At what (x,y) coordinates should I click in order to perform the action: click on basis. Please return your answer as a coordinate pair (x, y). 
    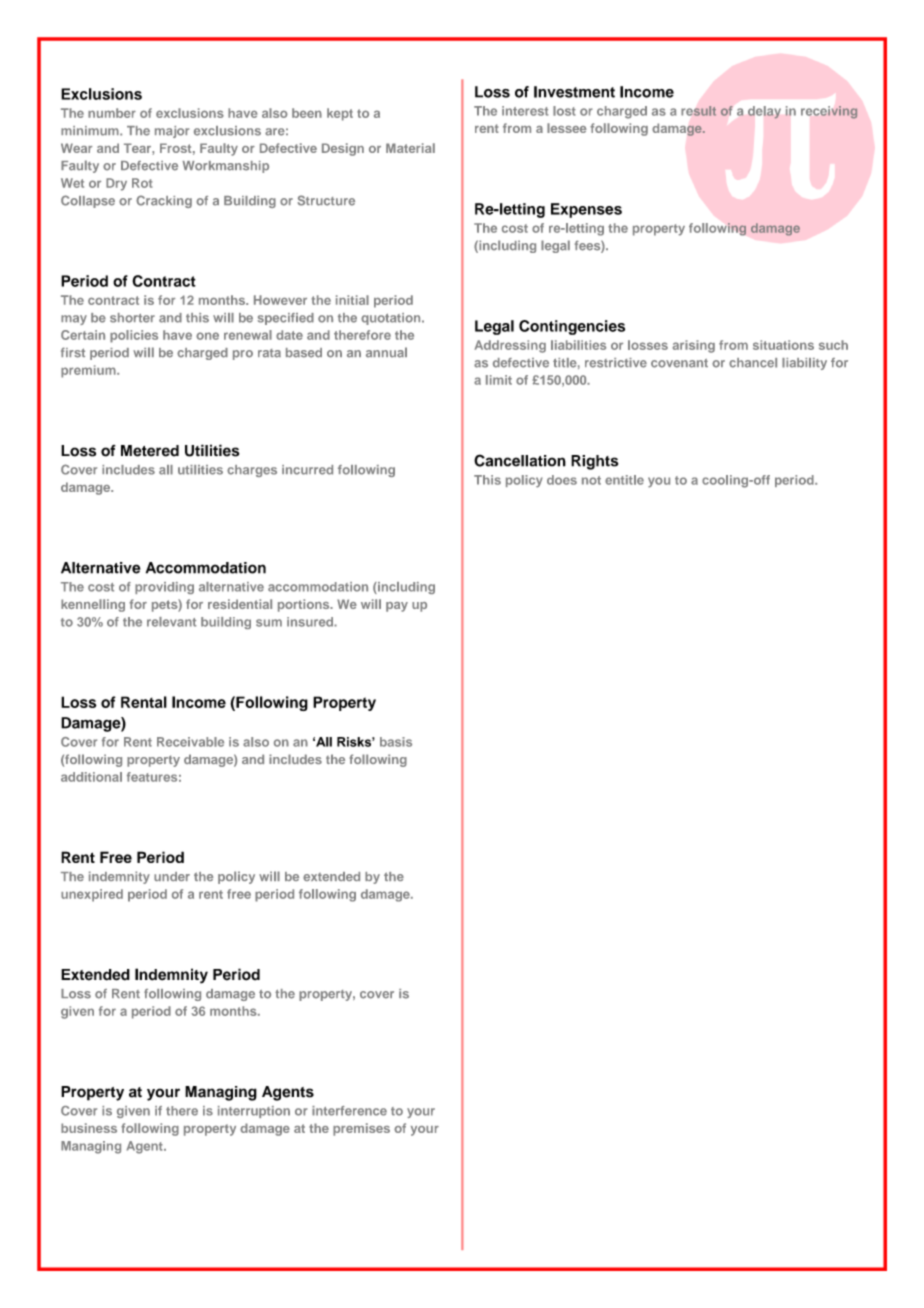
    Looking at the image, I should click on (396, 742).
